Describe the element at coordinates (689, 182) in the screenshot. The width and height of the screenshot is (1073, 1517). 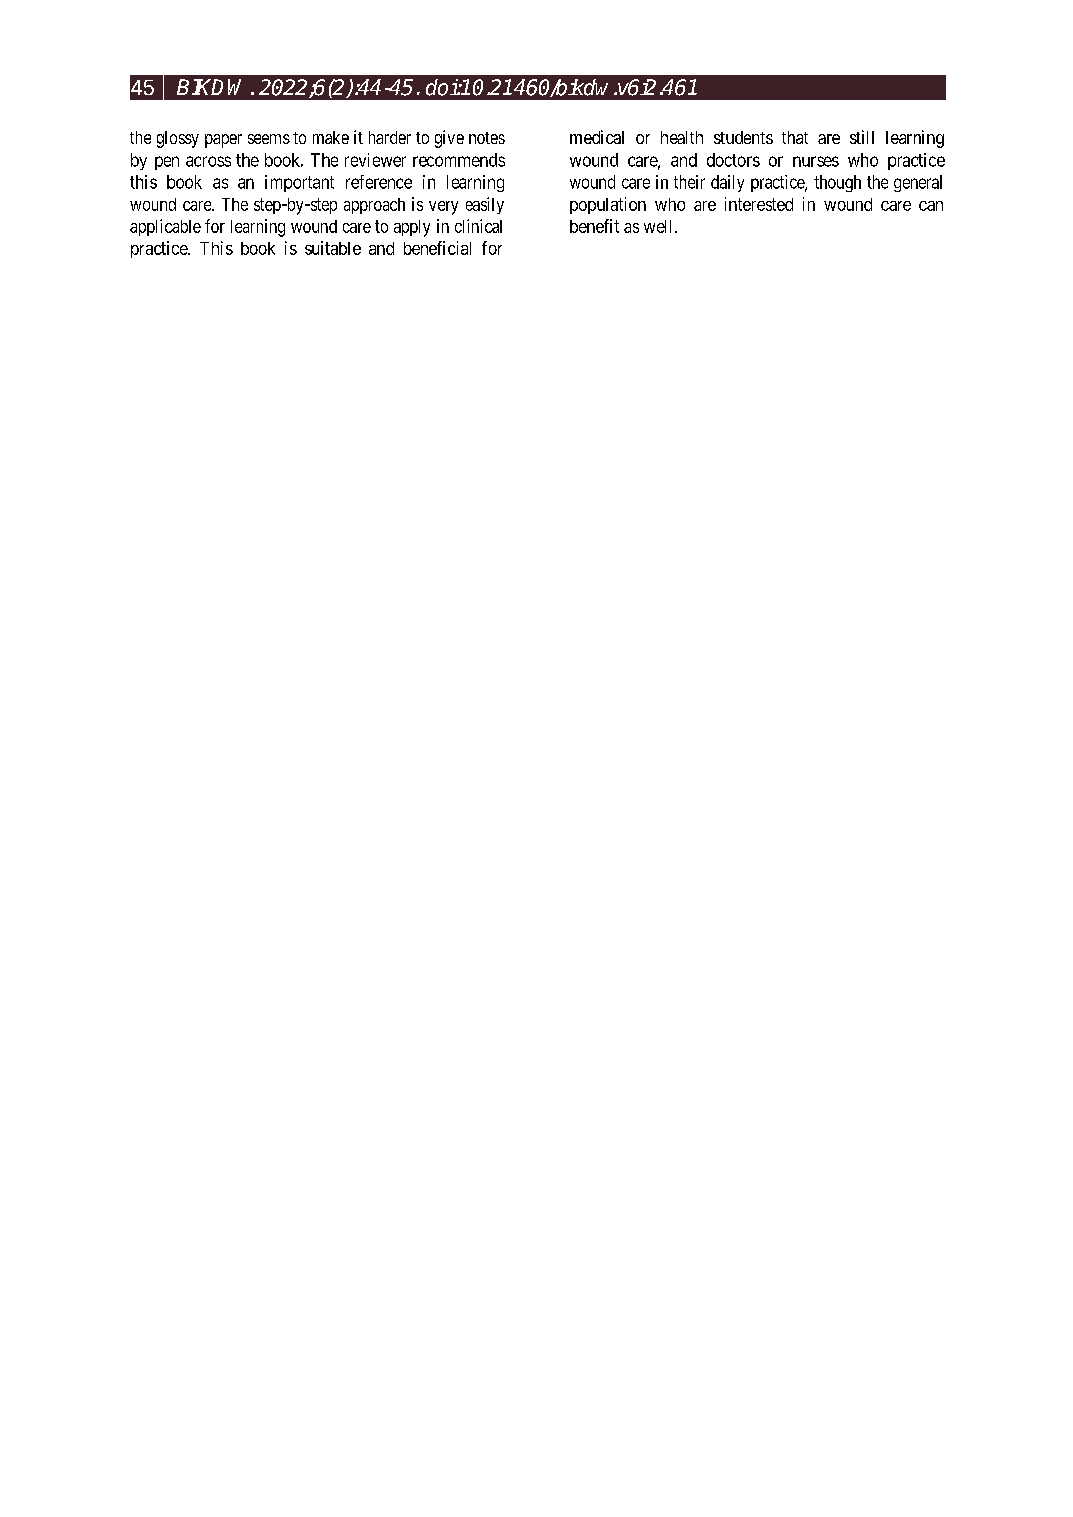
I see `their` at that location.
